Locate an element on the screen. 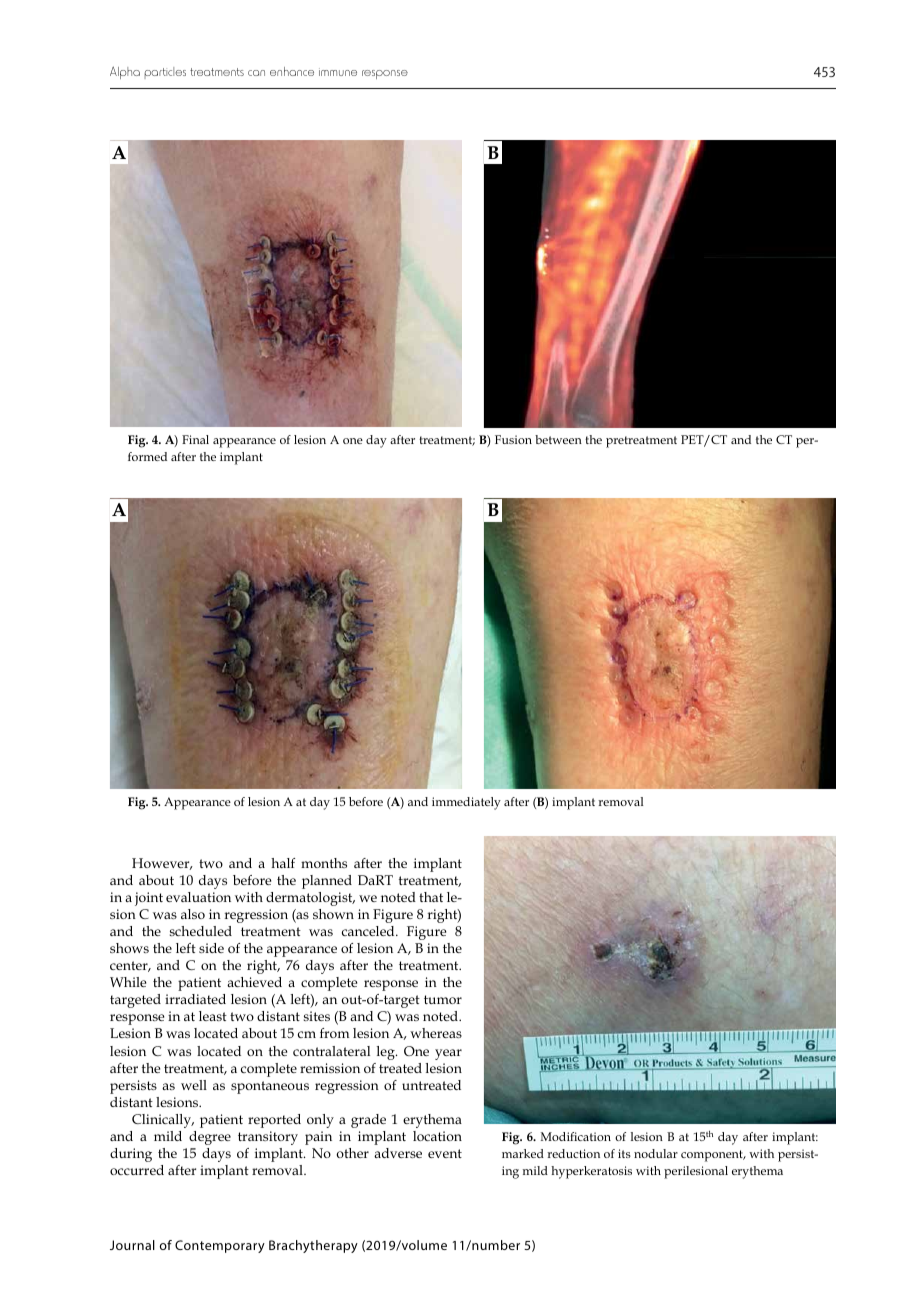 The image size is (924, 1308). leg is located at coordinates (387, 1053).
